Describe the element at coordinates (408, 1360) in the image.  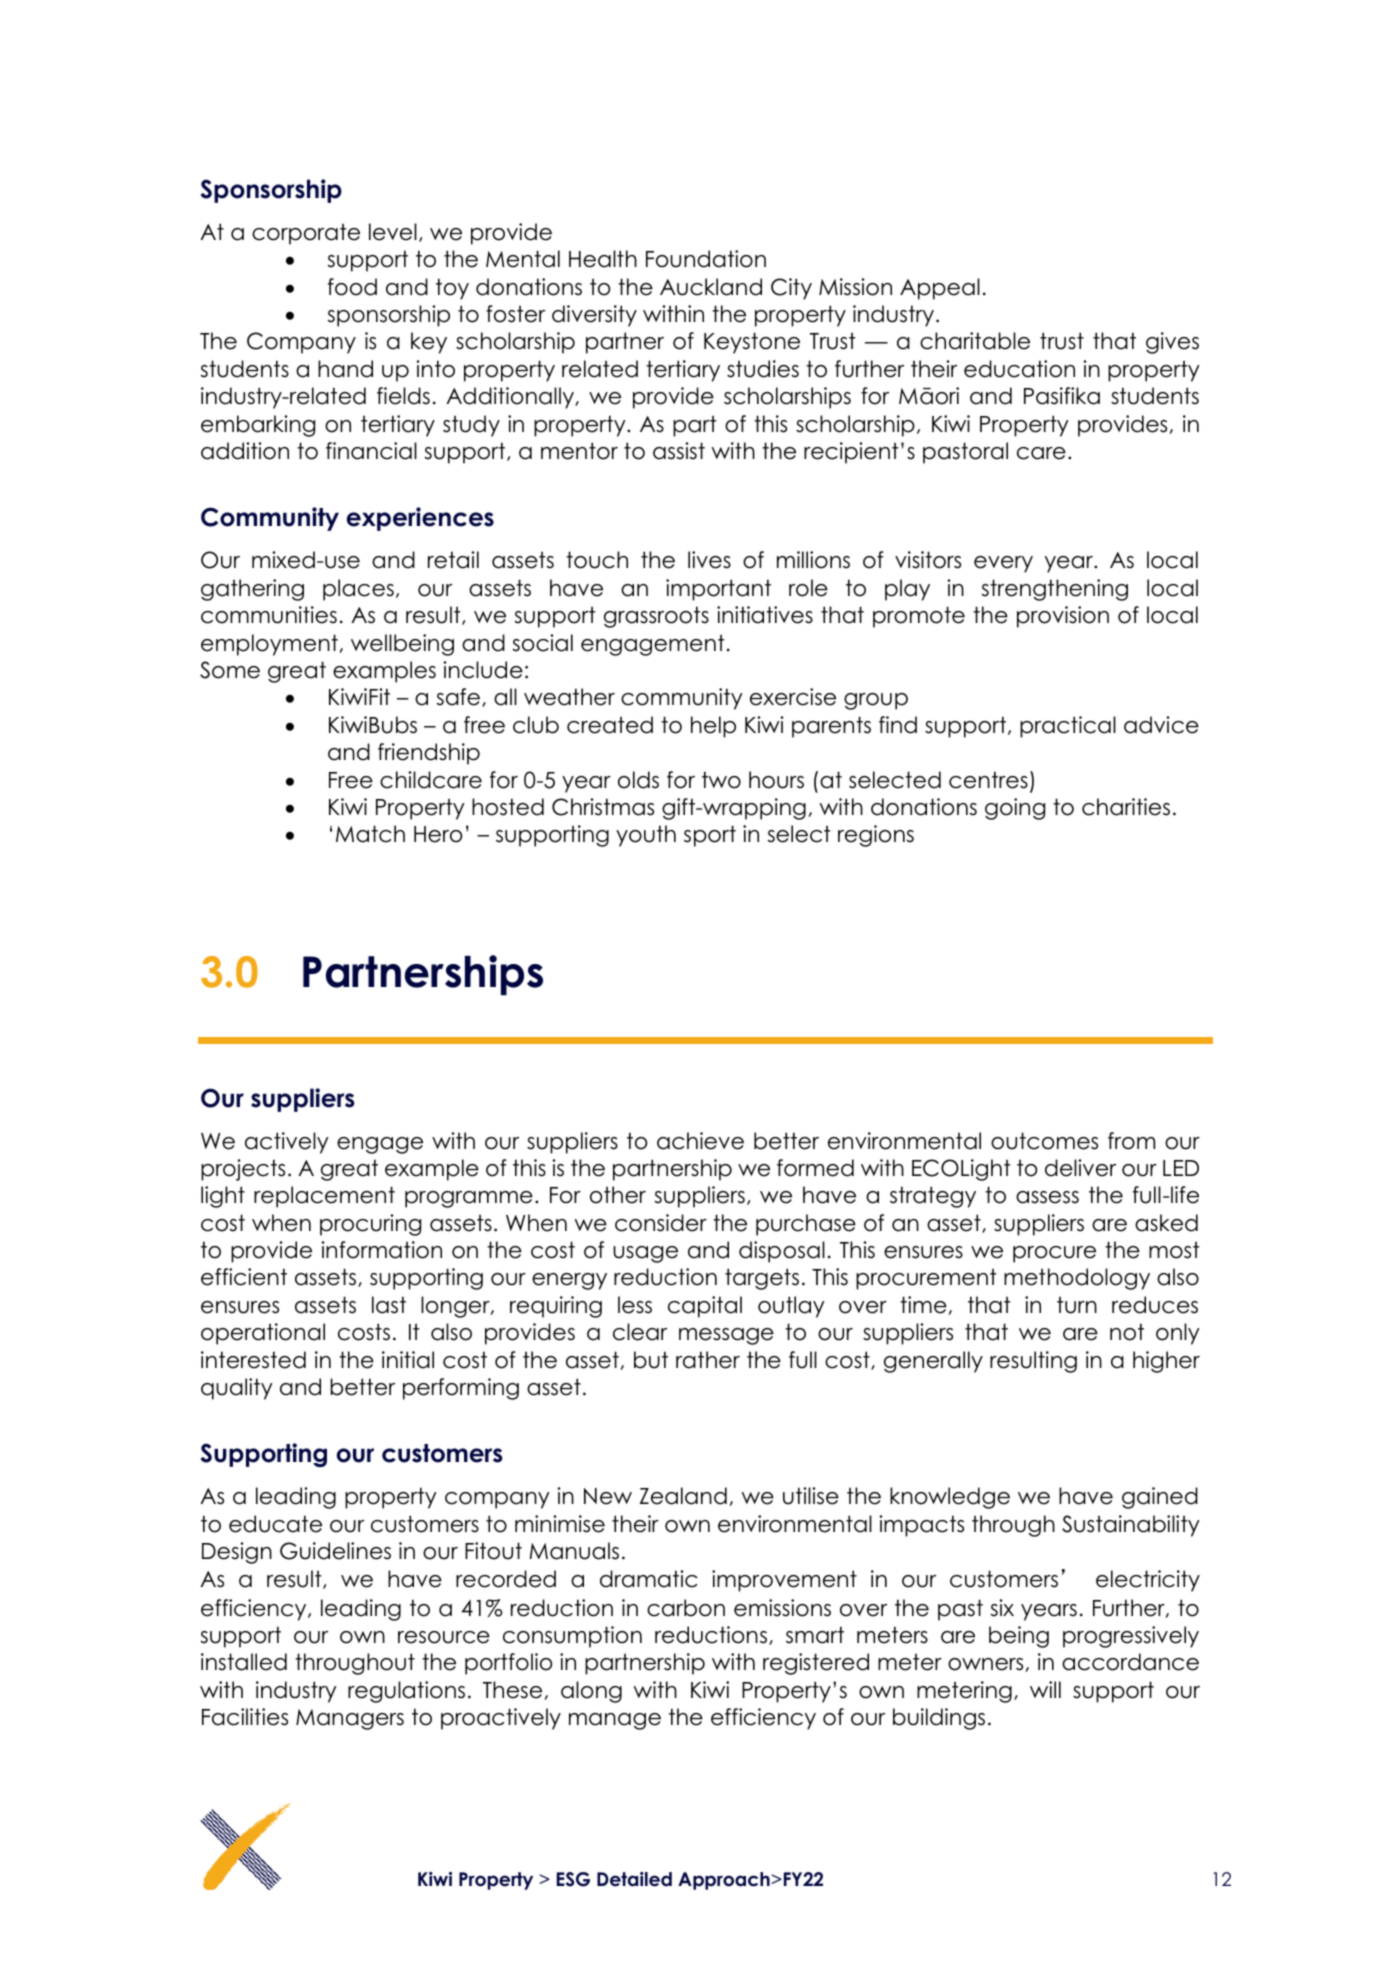
I see `initial` at that location.
